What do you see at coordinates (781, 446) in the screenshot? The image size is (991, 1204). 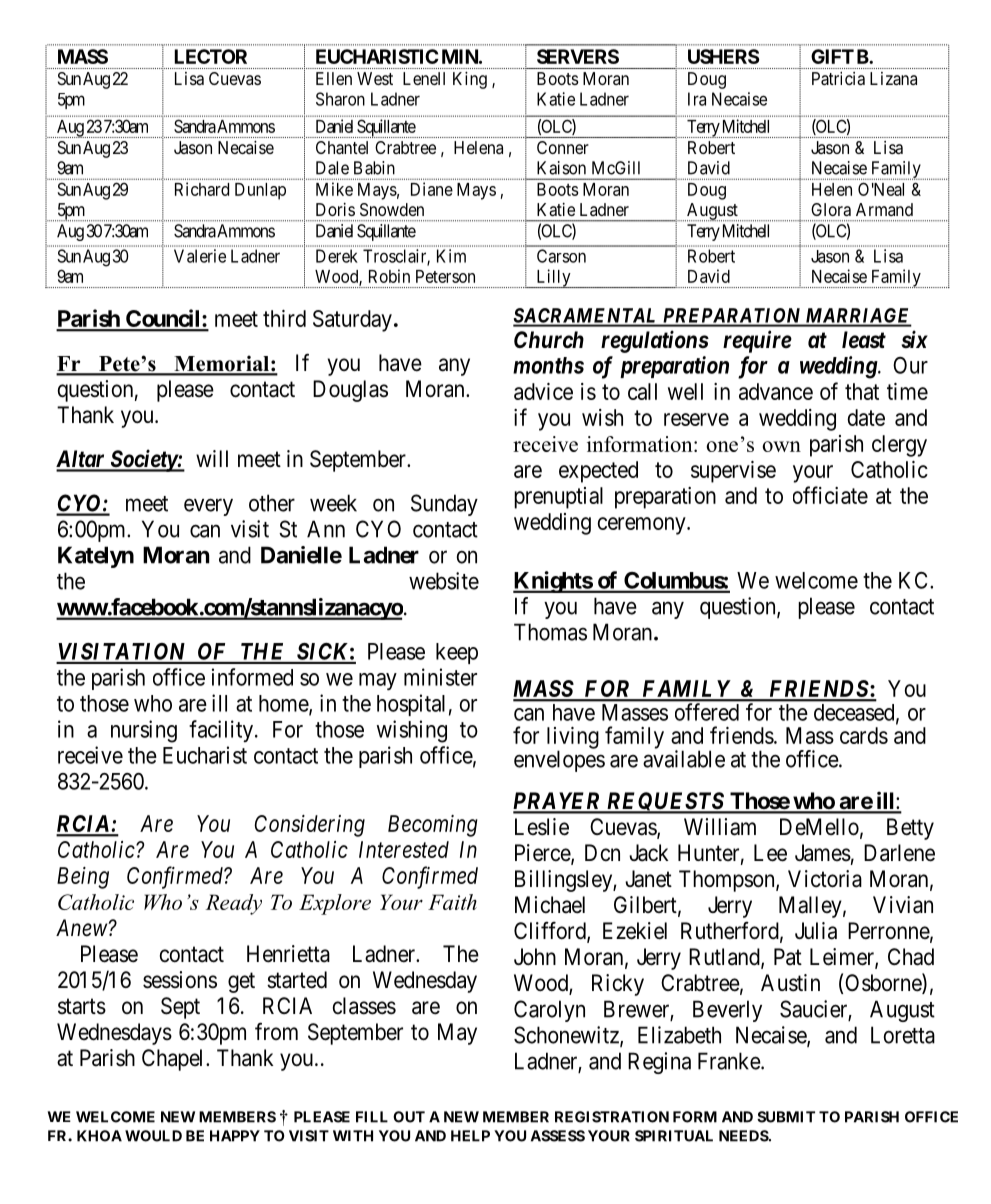 I see `own` at bounding box center [781, 446].
